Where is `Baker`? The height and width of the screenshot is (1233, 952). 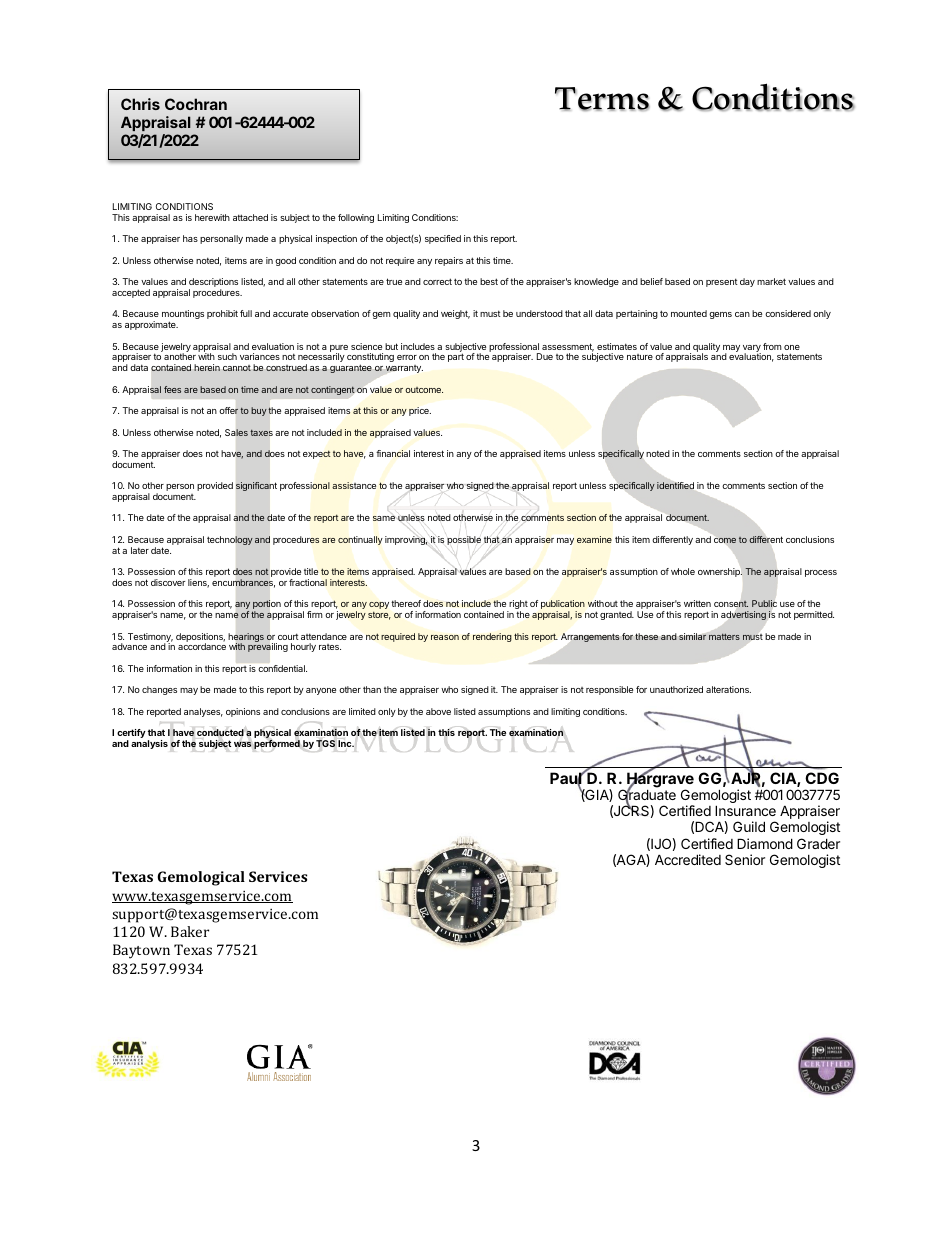 Baker is located at coordinates (190, 931).
